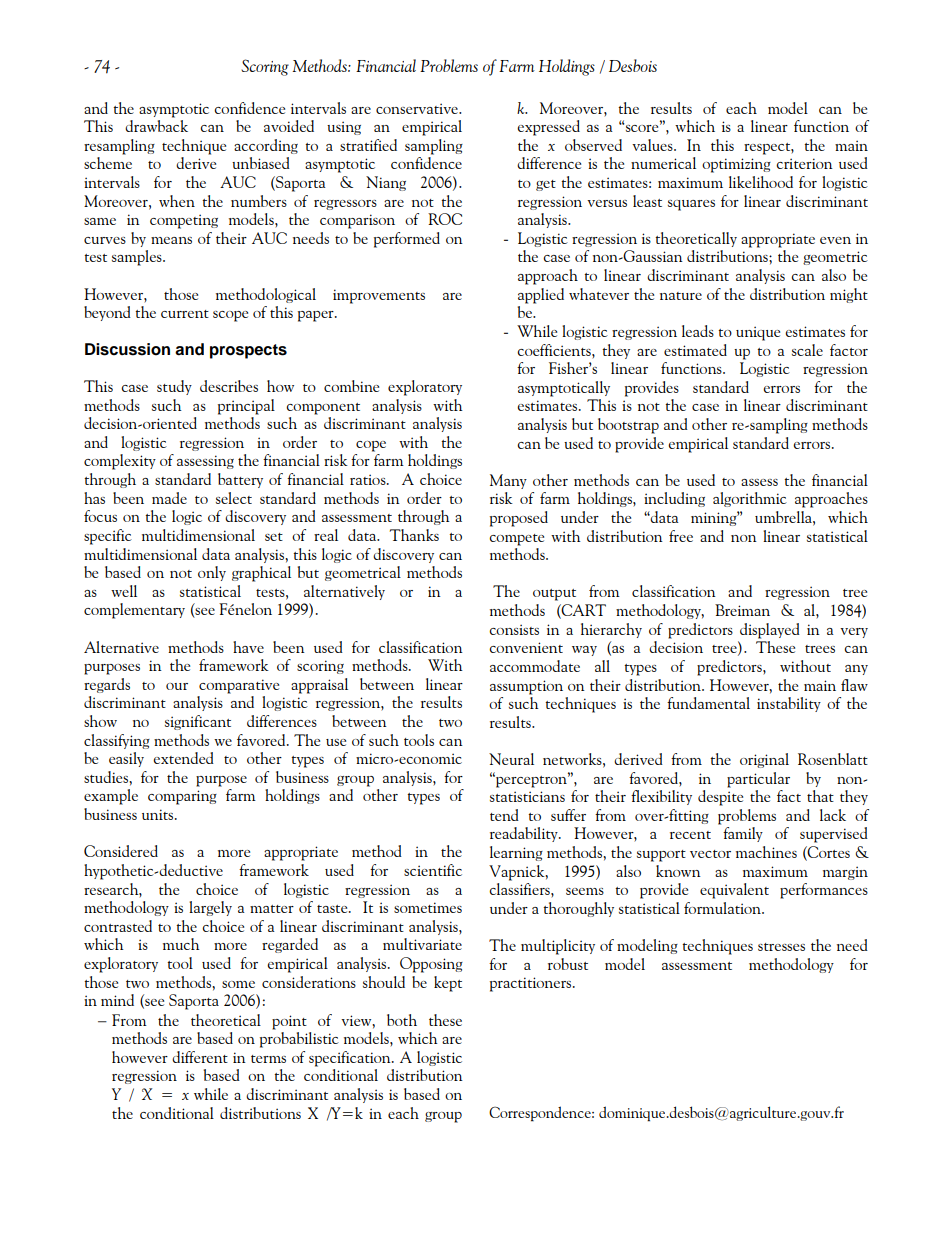  What do you see at coordinates (511, 759) in the screenshot?
I see `Neural` at bounding box center [511, 759].
